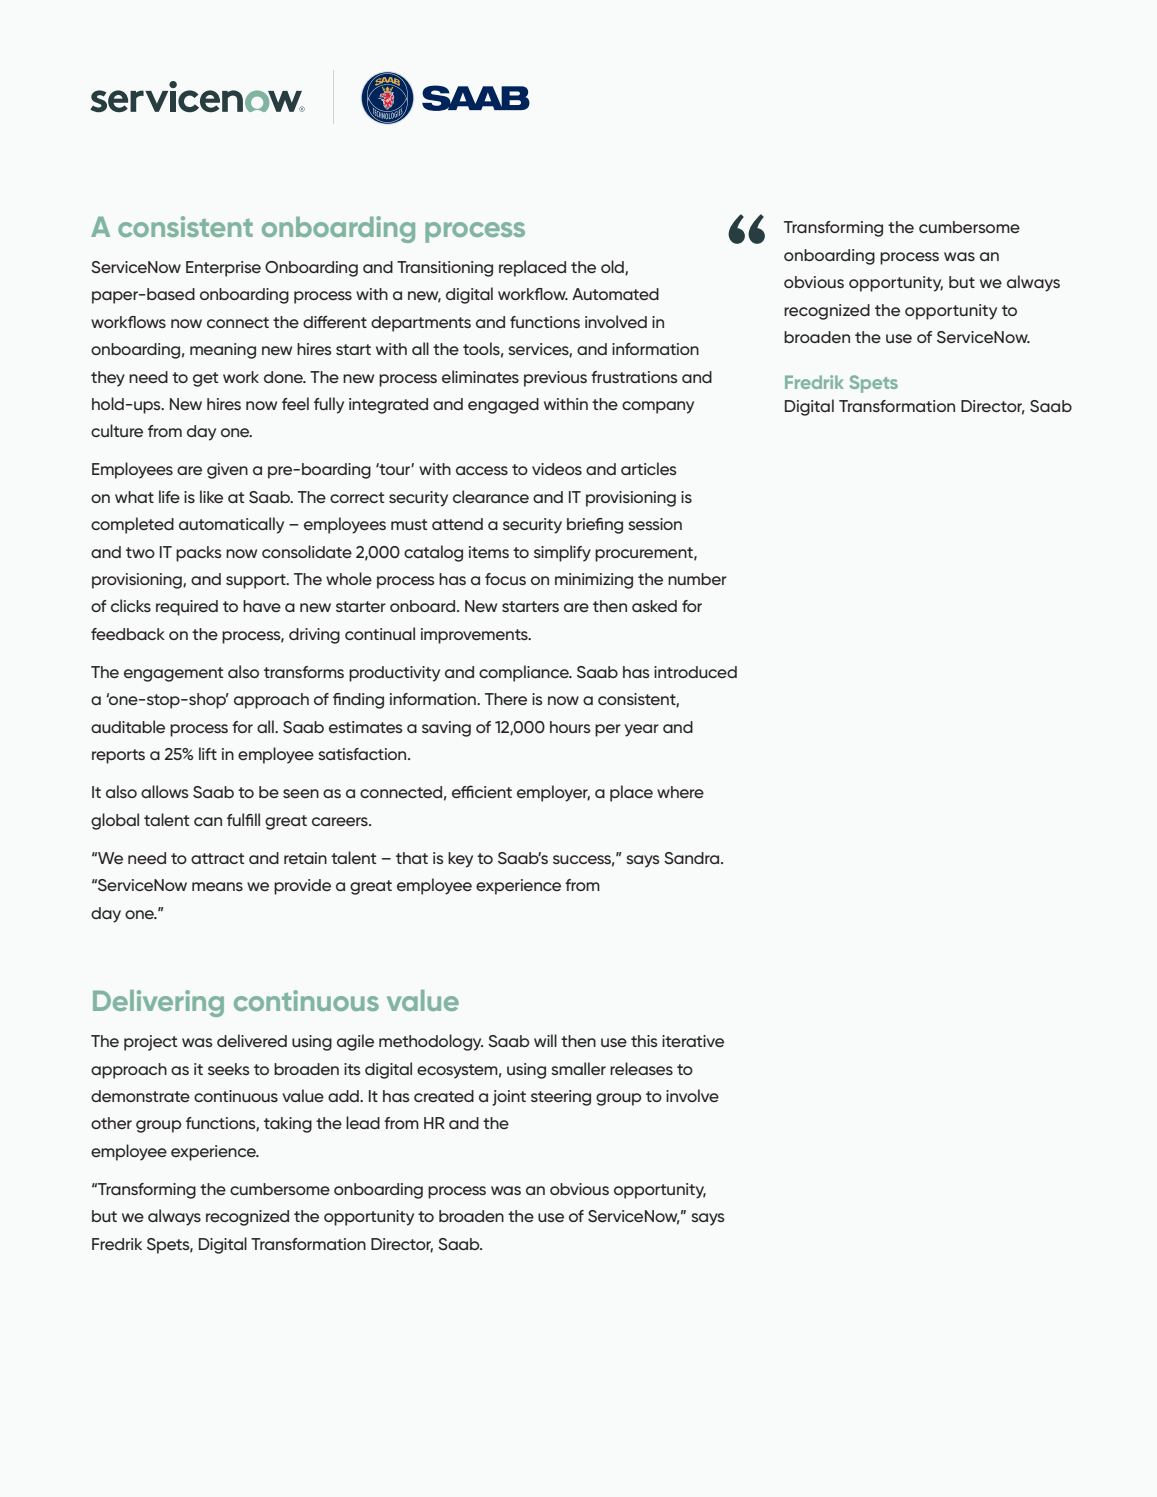 Image resolution: width=1157 pixels, height=1497 pixels. I want to click on demonstrate, so click(140, 1096).
